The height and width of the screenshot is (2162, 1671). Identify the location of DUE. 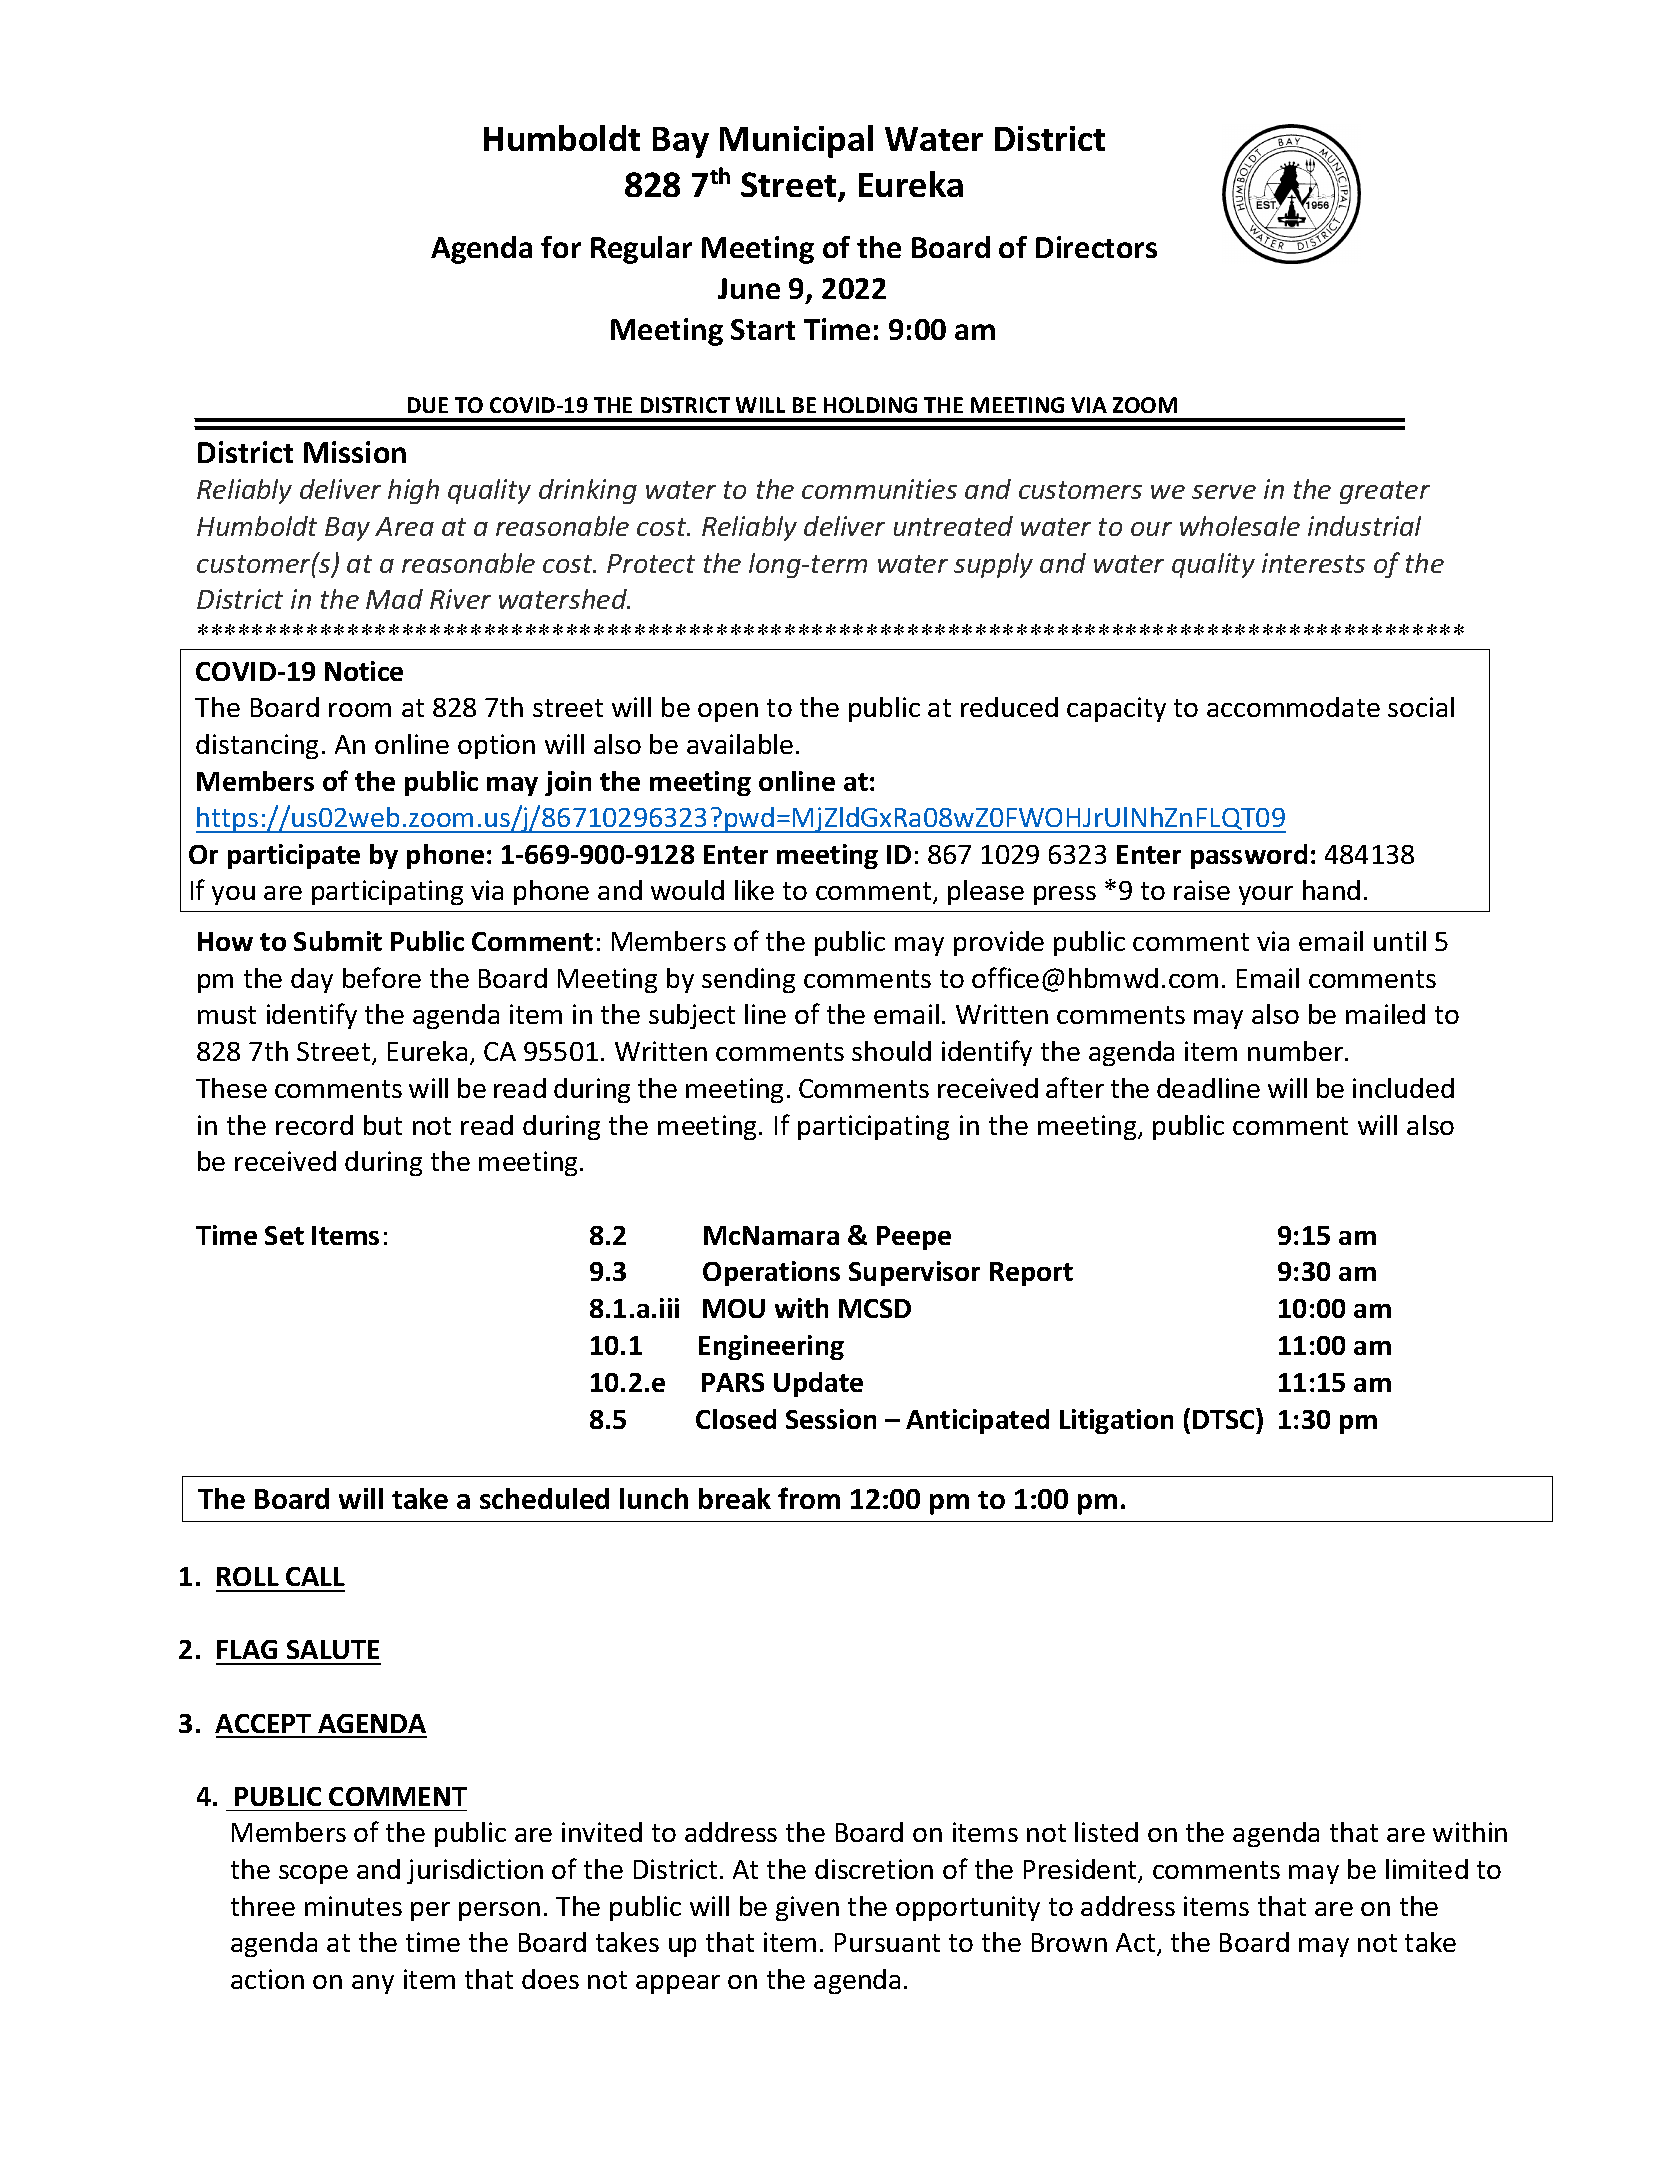
(428, 405).
